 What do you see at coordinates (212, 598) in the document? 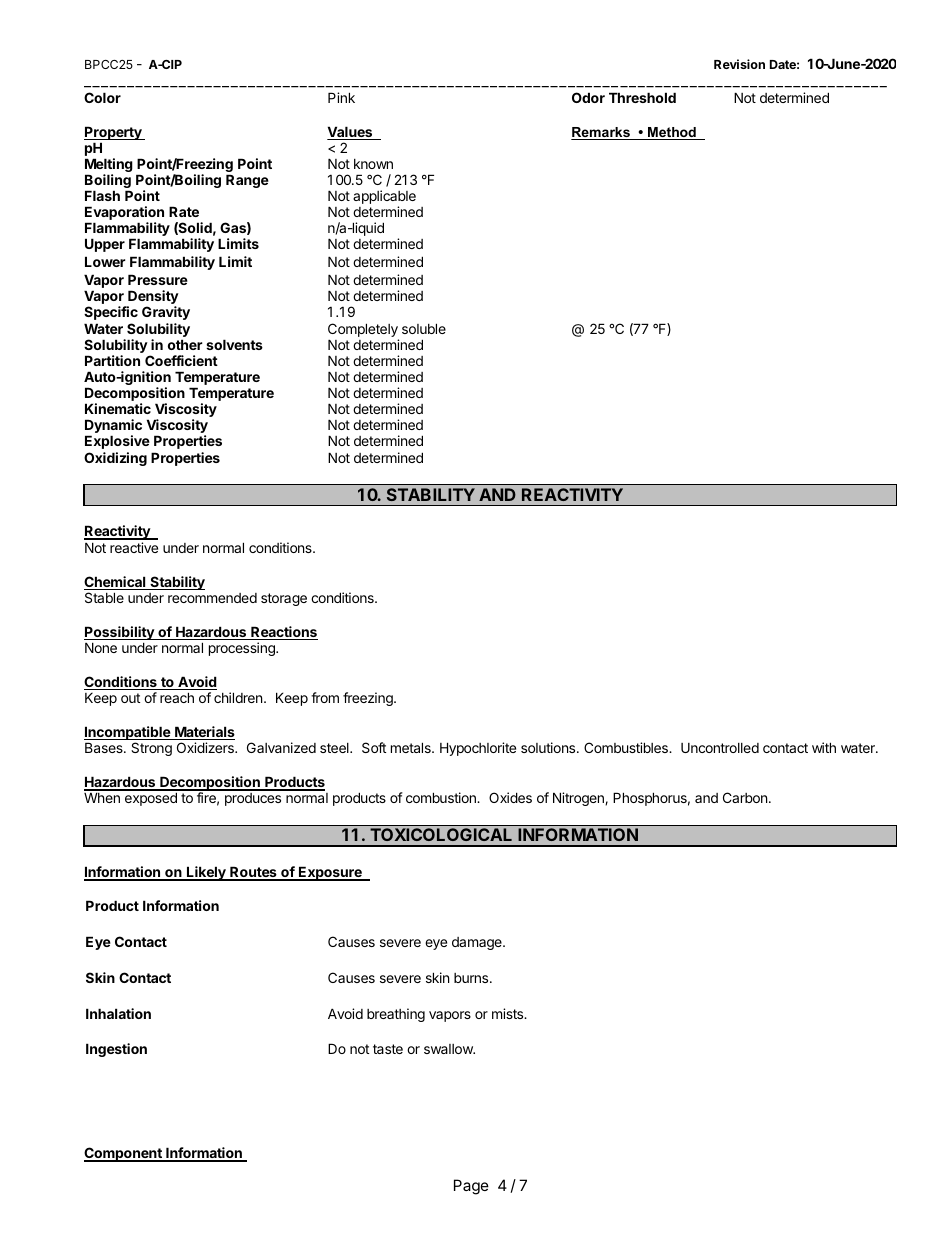
I see `recommended` at bounding box center [212, 598].
